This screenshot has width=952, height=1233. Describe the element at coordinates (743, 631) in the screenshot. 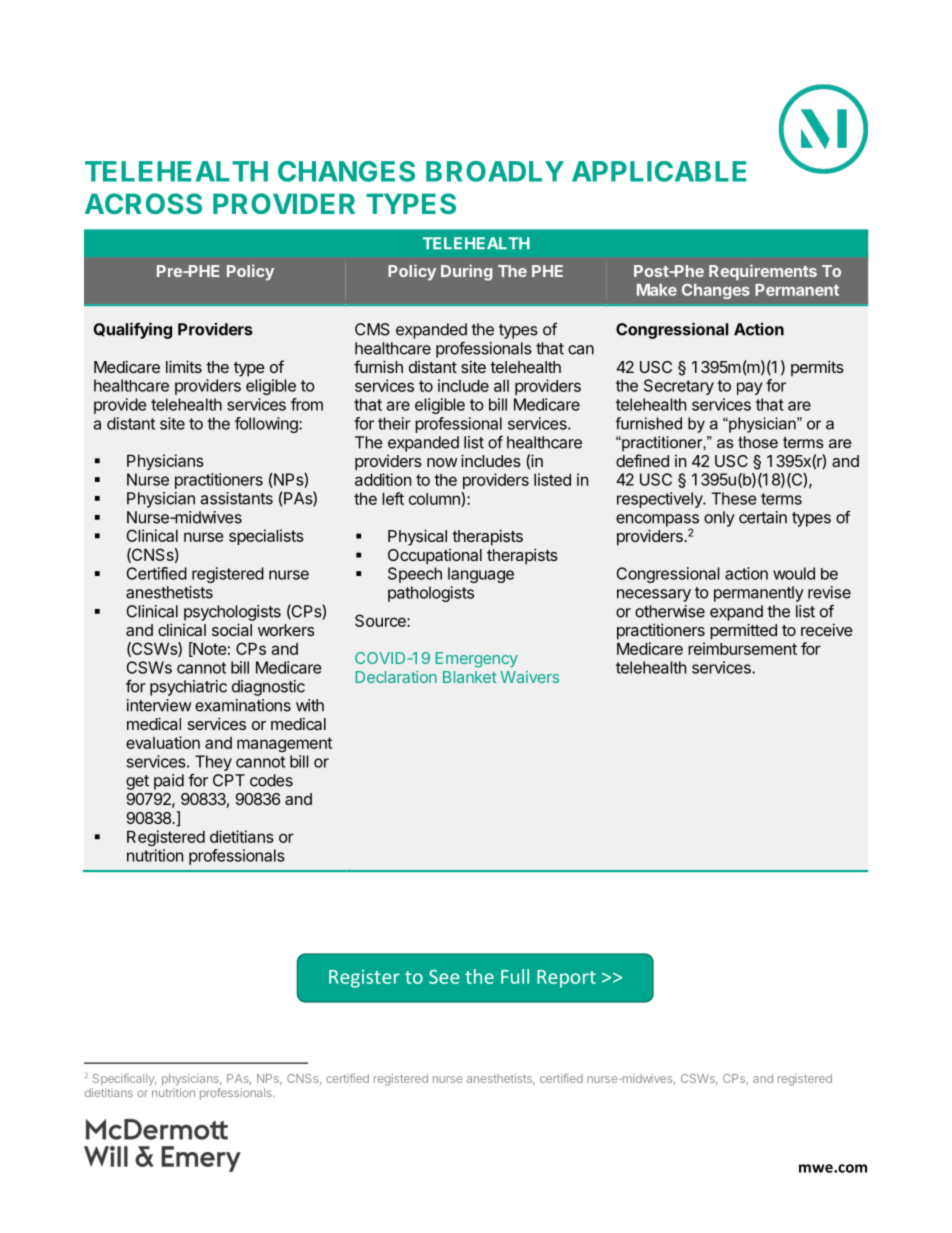

I see `permitted` at that location.
